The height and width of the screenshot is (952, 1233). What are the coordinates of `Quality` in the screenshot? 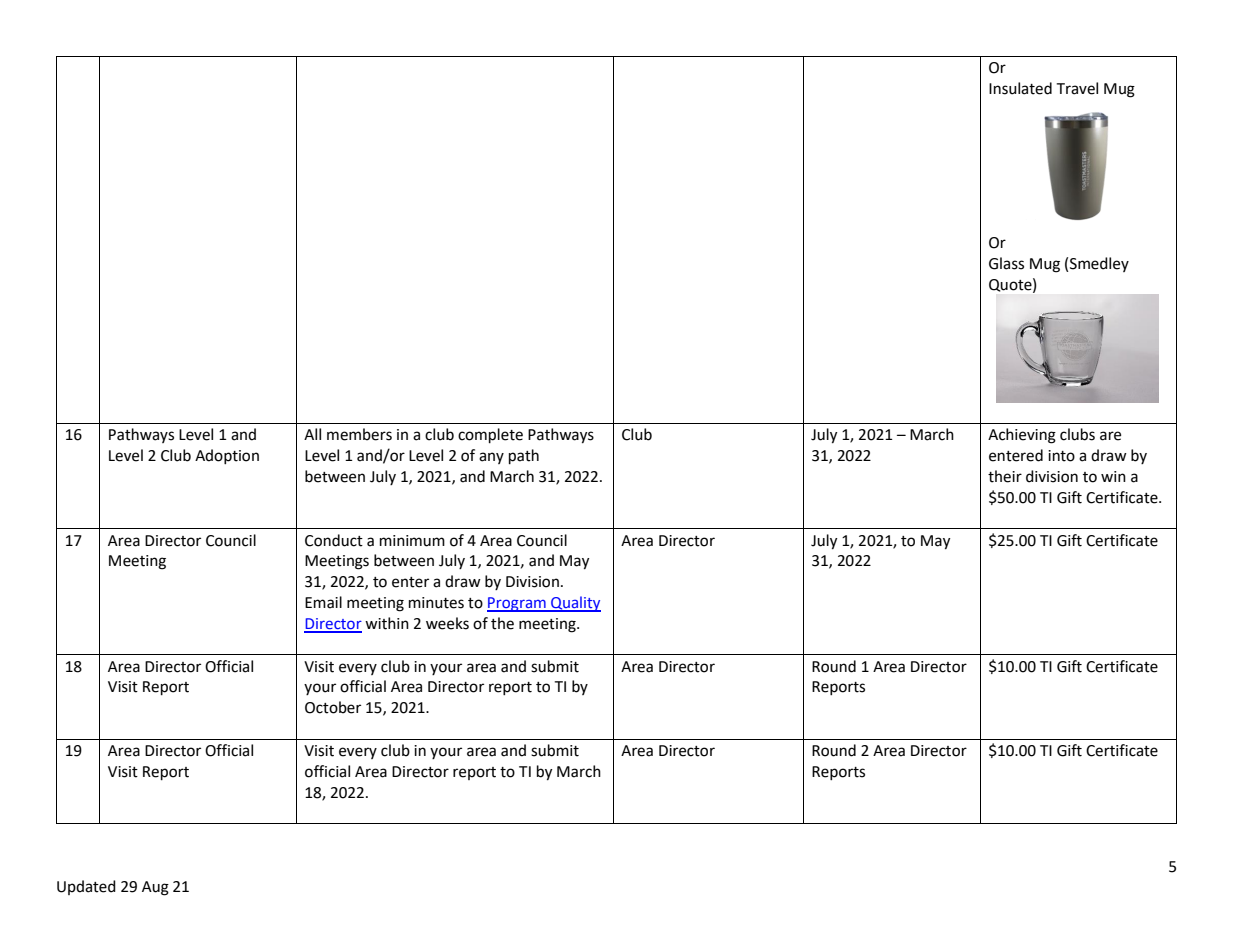 It's located at (575, 604).
